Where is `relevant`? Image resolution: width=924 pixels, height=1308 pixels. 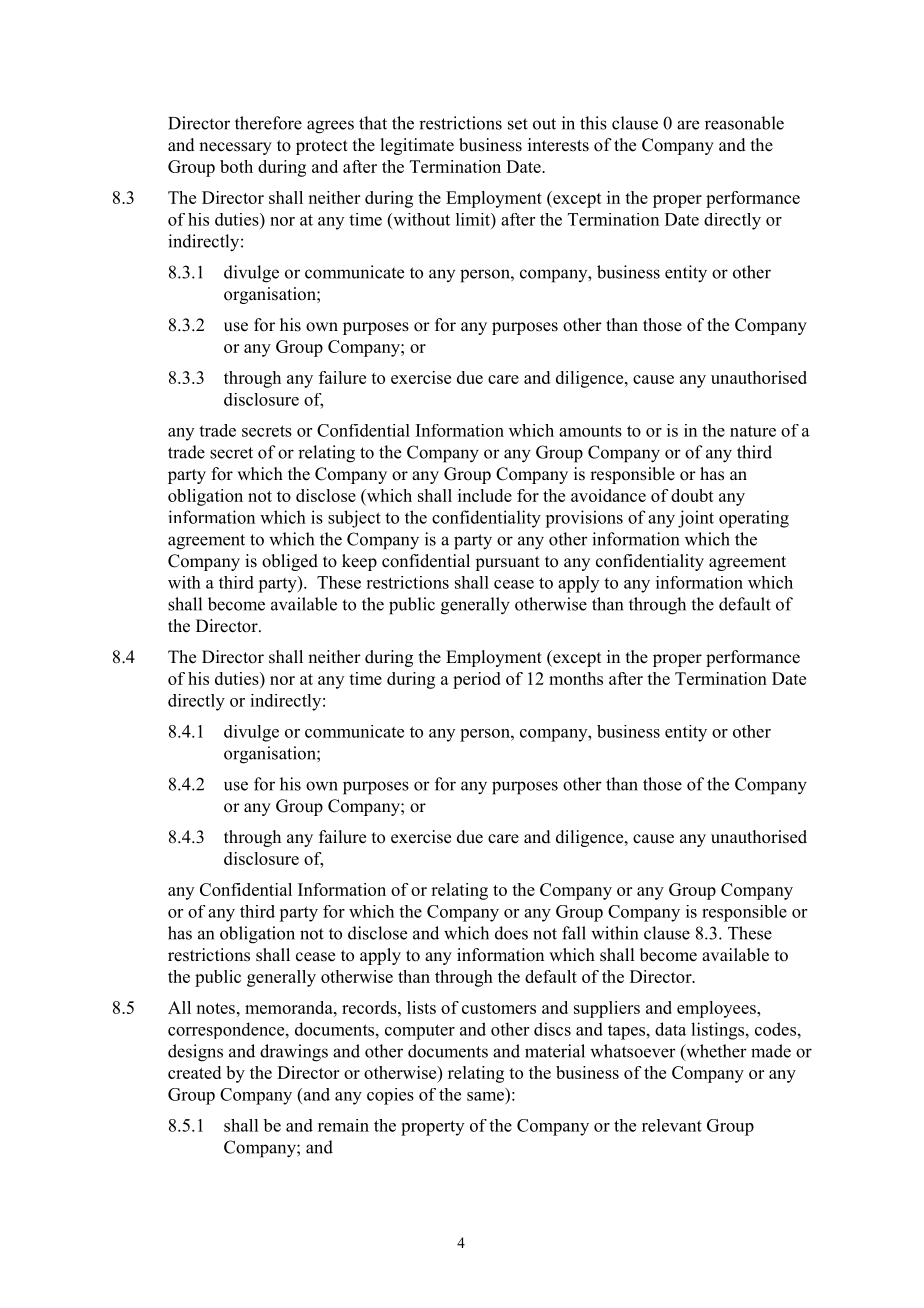 relevant is located at coordinates (672, 1125).
